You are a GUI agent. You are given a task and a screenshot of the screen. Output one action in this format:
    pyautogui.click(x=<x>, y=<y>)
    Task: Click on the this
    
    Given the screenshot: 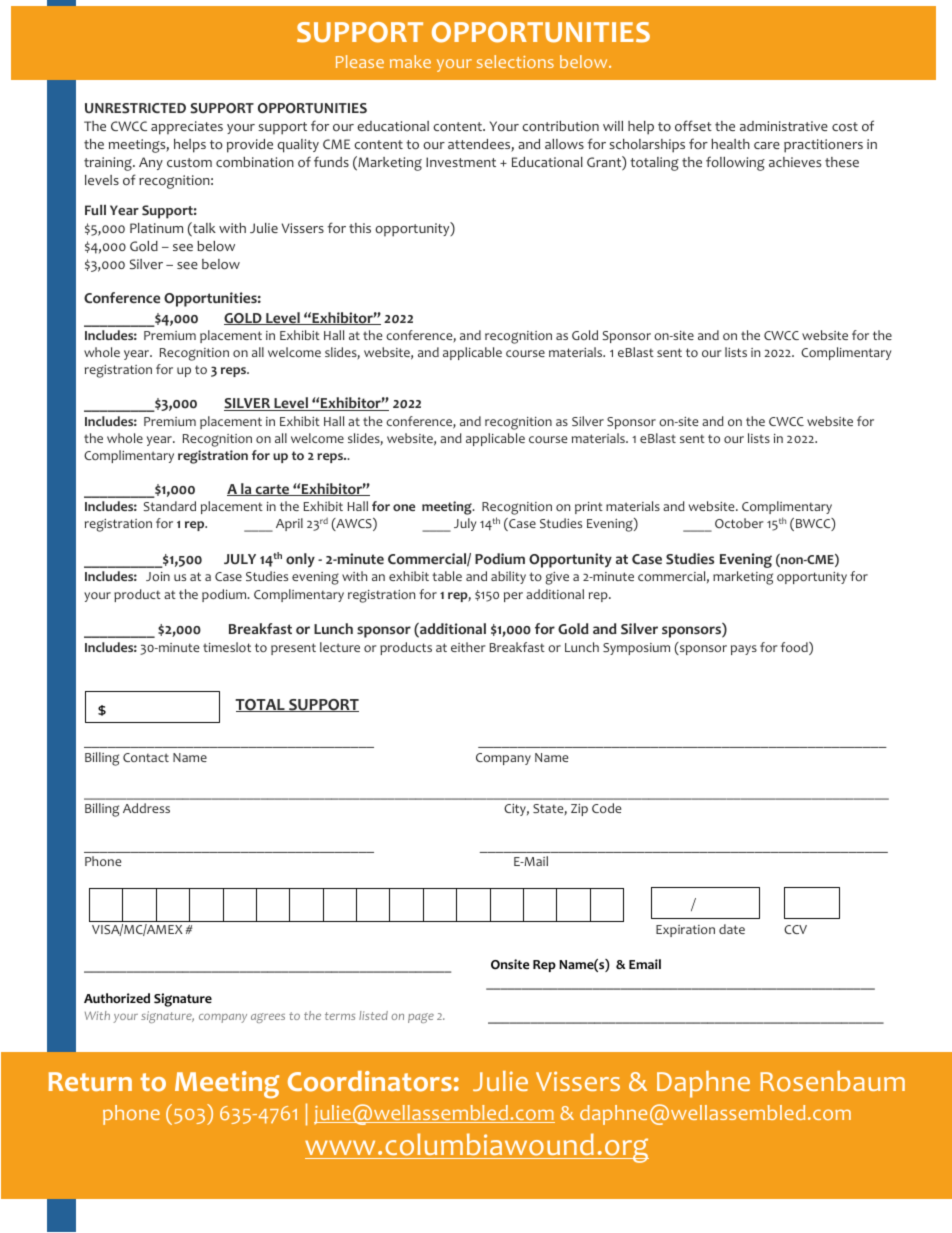 What is the action you would take?
    pyautogui.click(x=360, y=228)
